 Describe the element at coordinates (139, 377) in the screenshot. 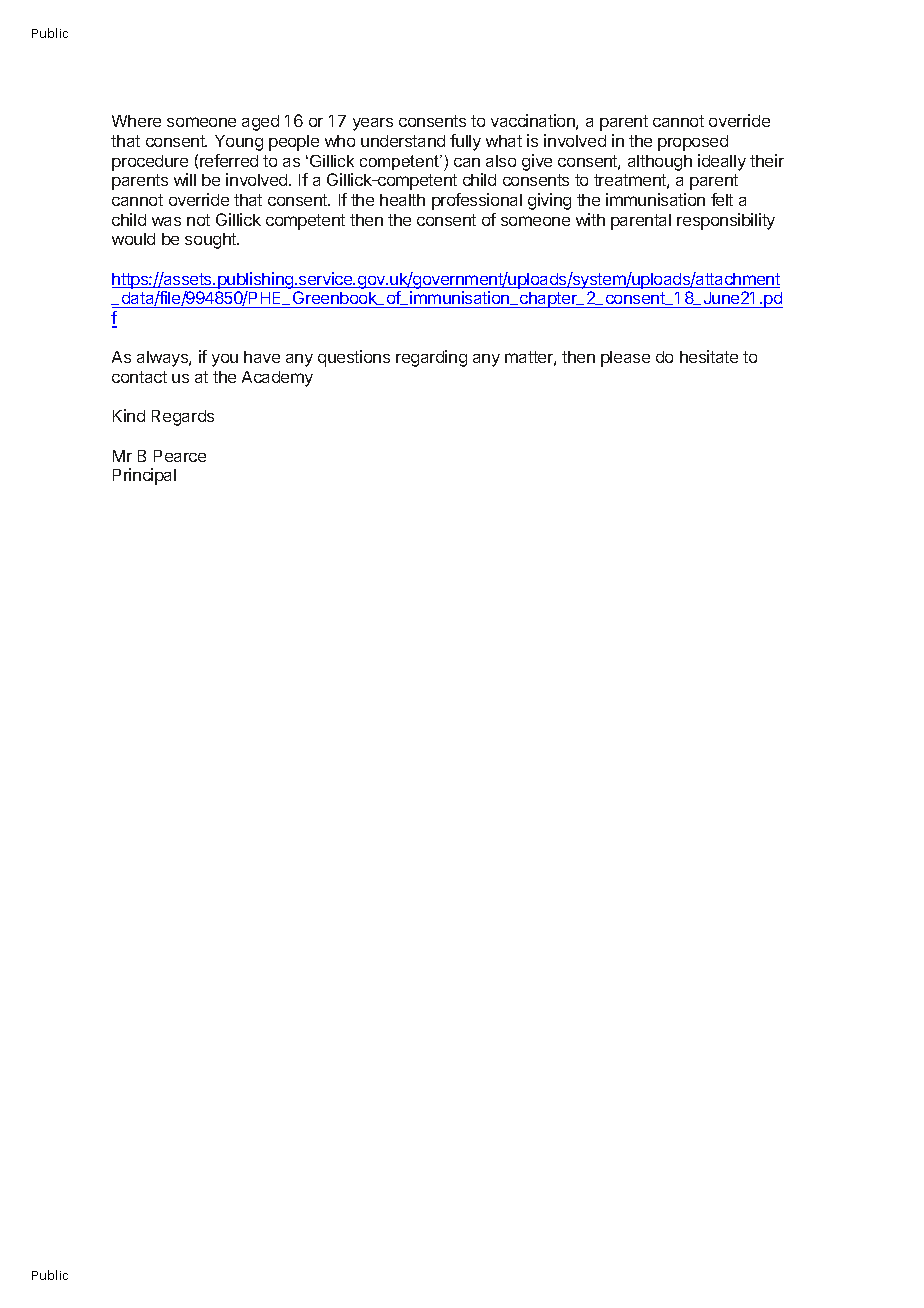

I see `contact` at that location.
